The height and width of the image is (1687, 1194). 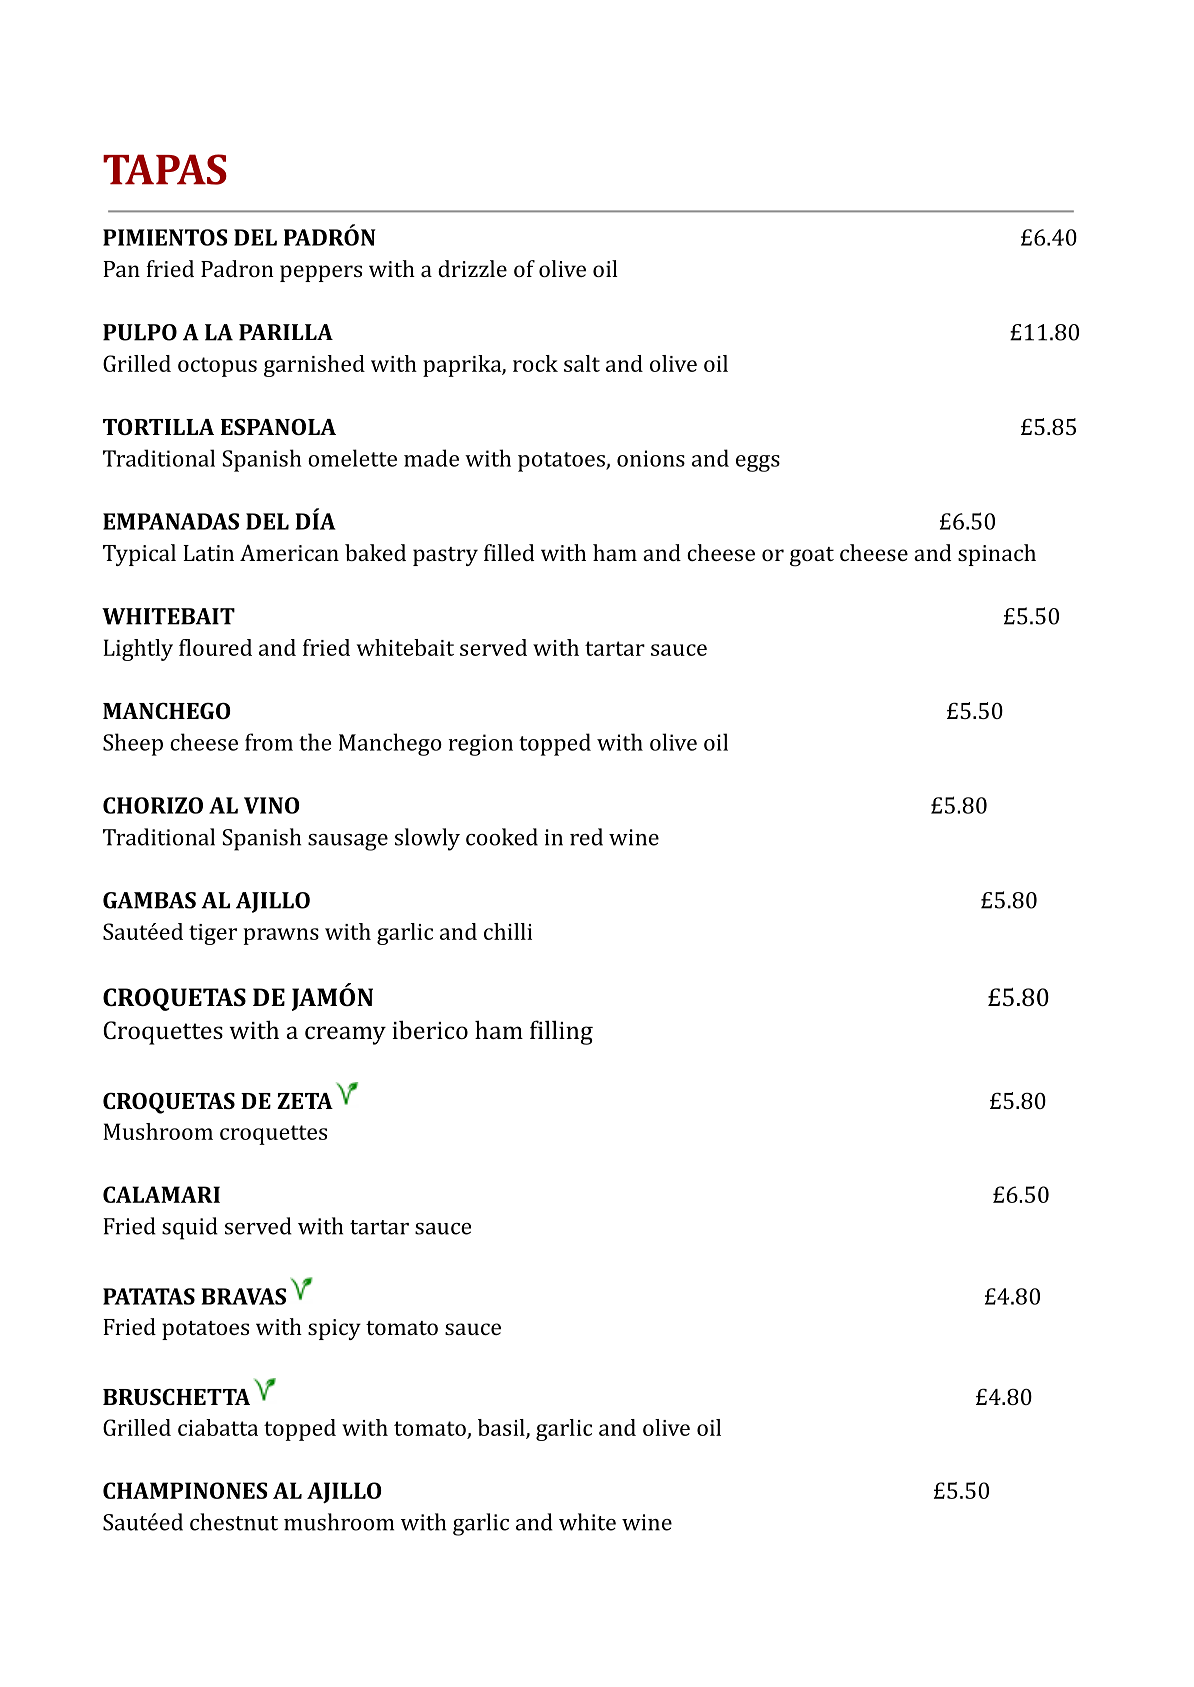 I want to click on salt, so click(x=582, y=363).
